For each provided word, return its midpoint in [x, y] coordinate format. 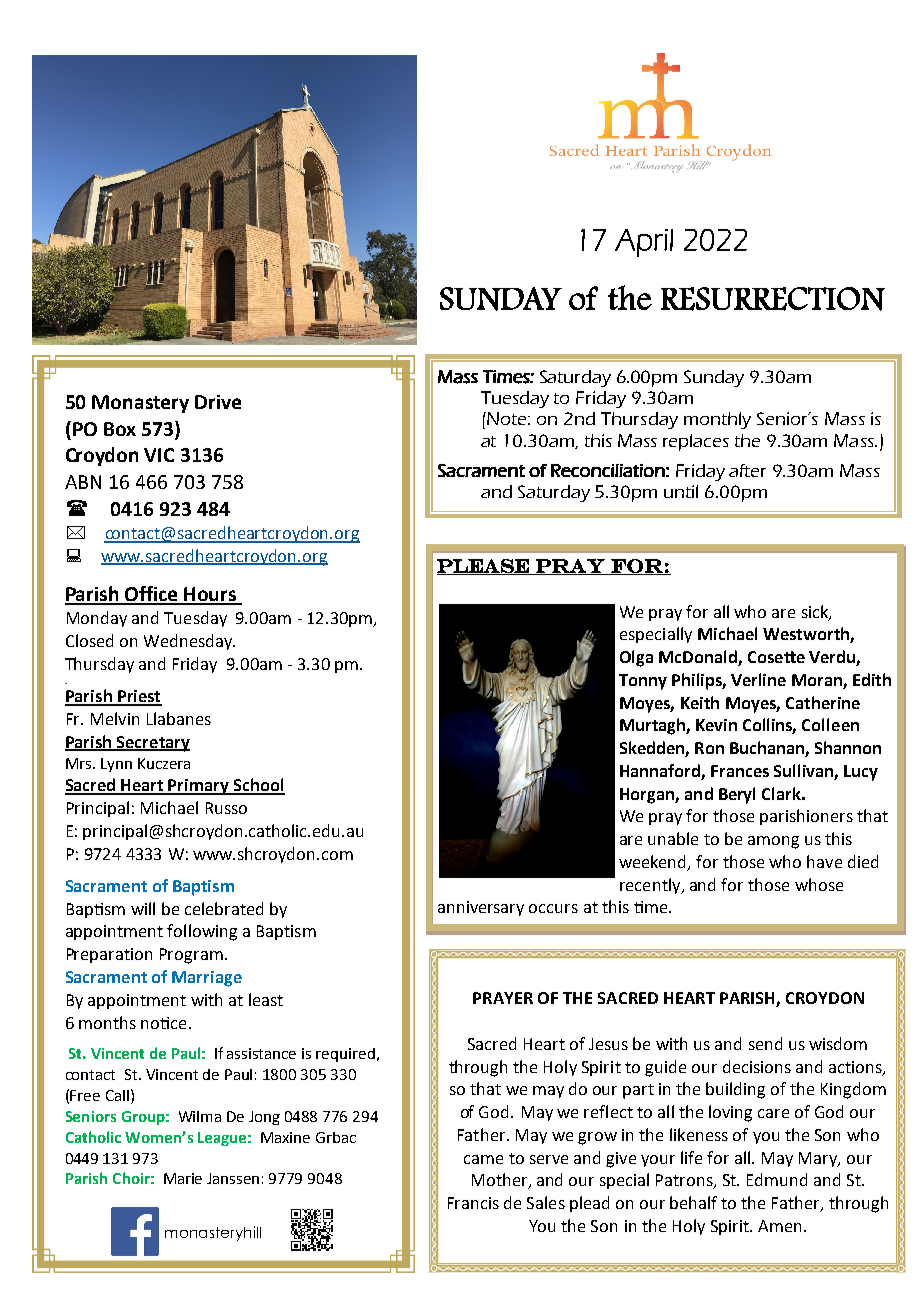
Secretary [152, 744]
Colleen [830, 724]
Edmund [777, 1179]
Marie [183, 1178]
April [644, 243]
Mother [501, 1181]
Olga [636, 658]
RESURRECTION [773, 299]
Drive [218, 402]
